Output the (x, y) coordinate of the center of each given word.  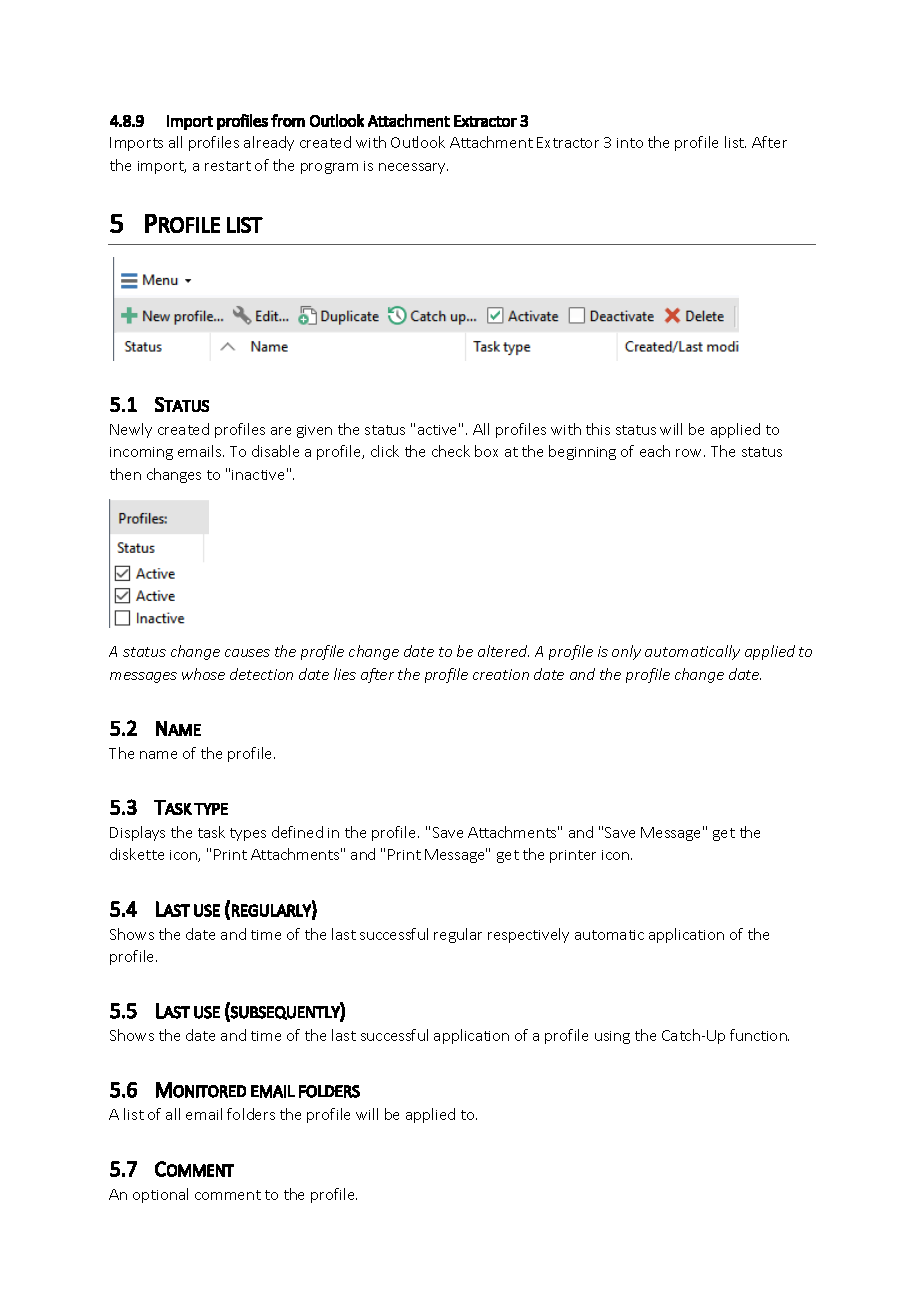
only (626, 652)
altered (503, 651)
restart (228, 166)
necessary (413, 168)
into (630, 143)
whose (203, 674)
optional (160, 1195)
